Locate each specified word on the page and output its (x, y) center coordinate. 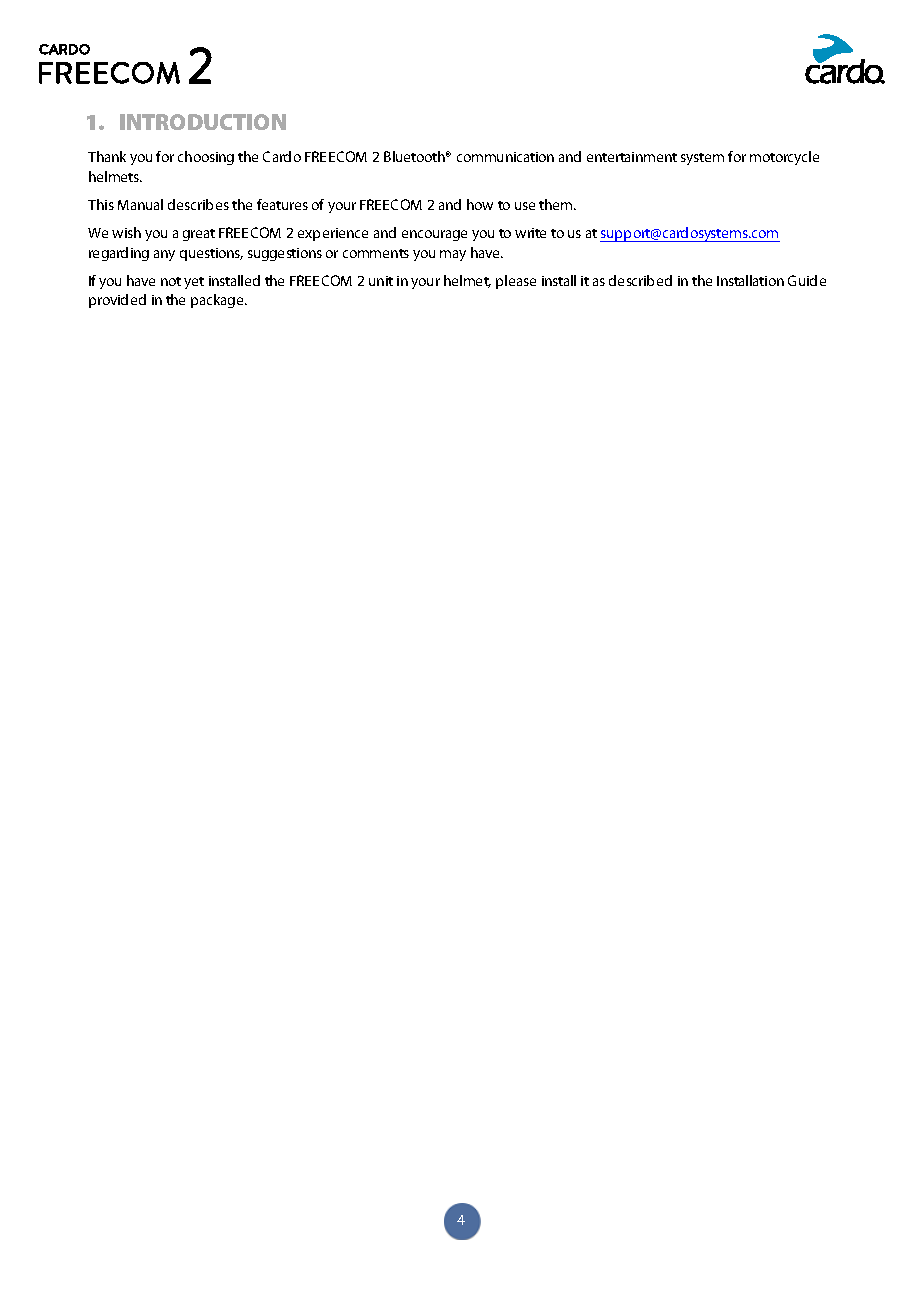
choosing (206, 158)
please (516, 282)
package (218, 301)
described (640, 280)
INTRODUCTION (203, 122)
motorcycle (784, 158)
